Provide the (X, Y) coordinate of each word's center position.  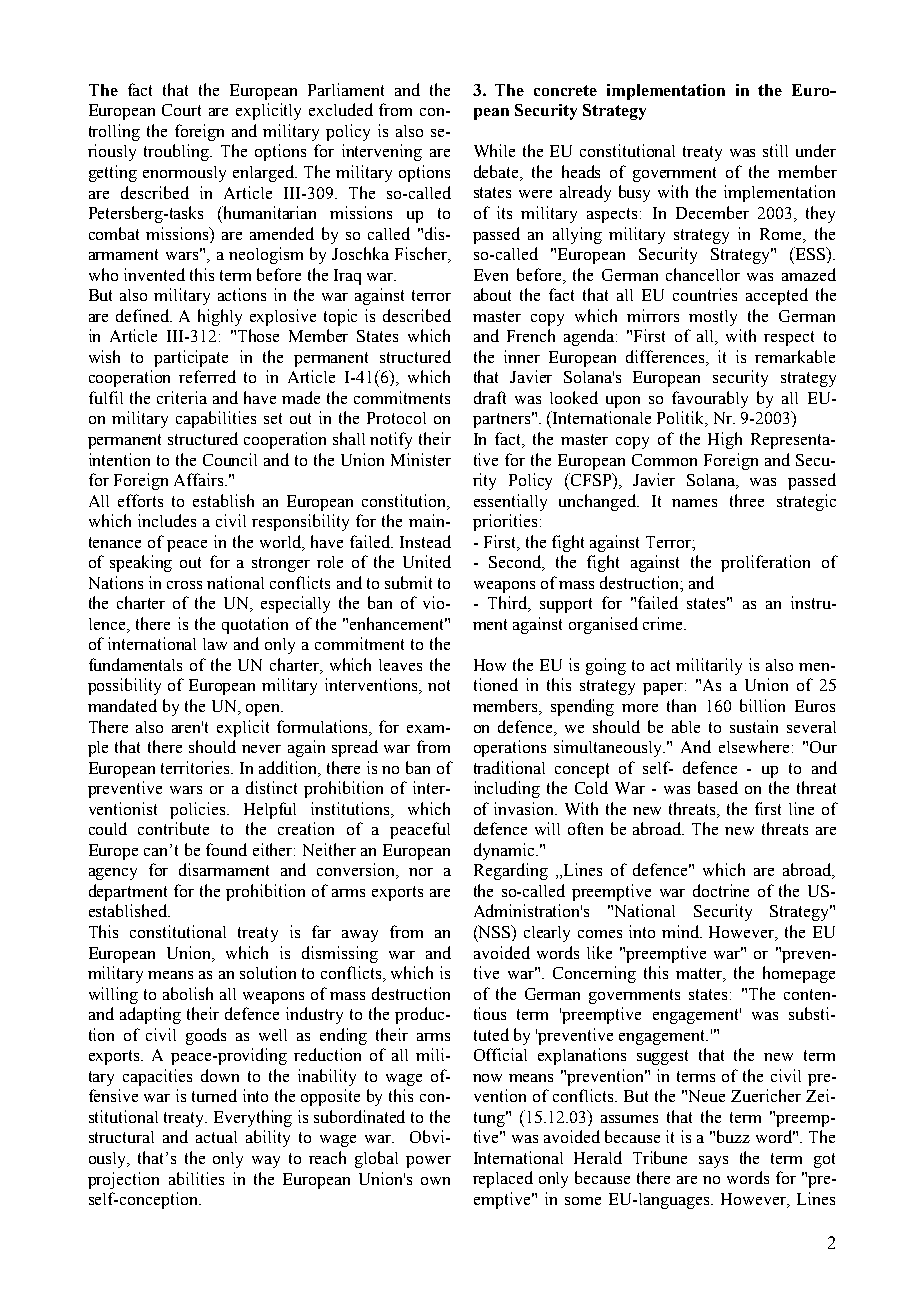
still (775, 150)
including (507, 789)
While (494, 150)
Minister (421, 459)
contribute (173, 828)
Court (181, 110)
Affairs (200, 479)
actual (216, 1137)
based (718, 787)
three (747, 500)
